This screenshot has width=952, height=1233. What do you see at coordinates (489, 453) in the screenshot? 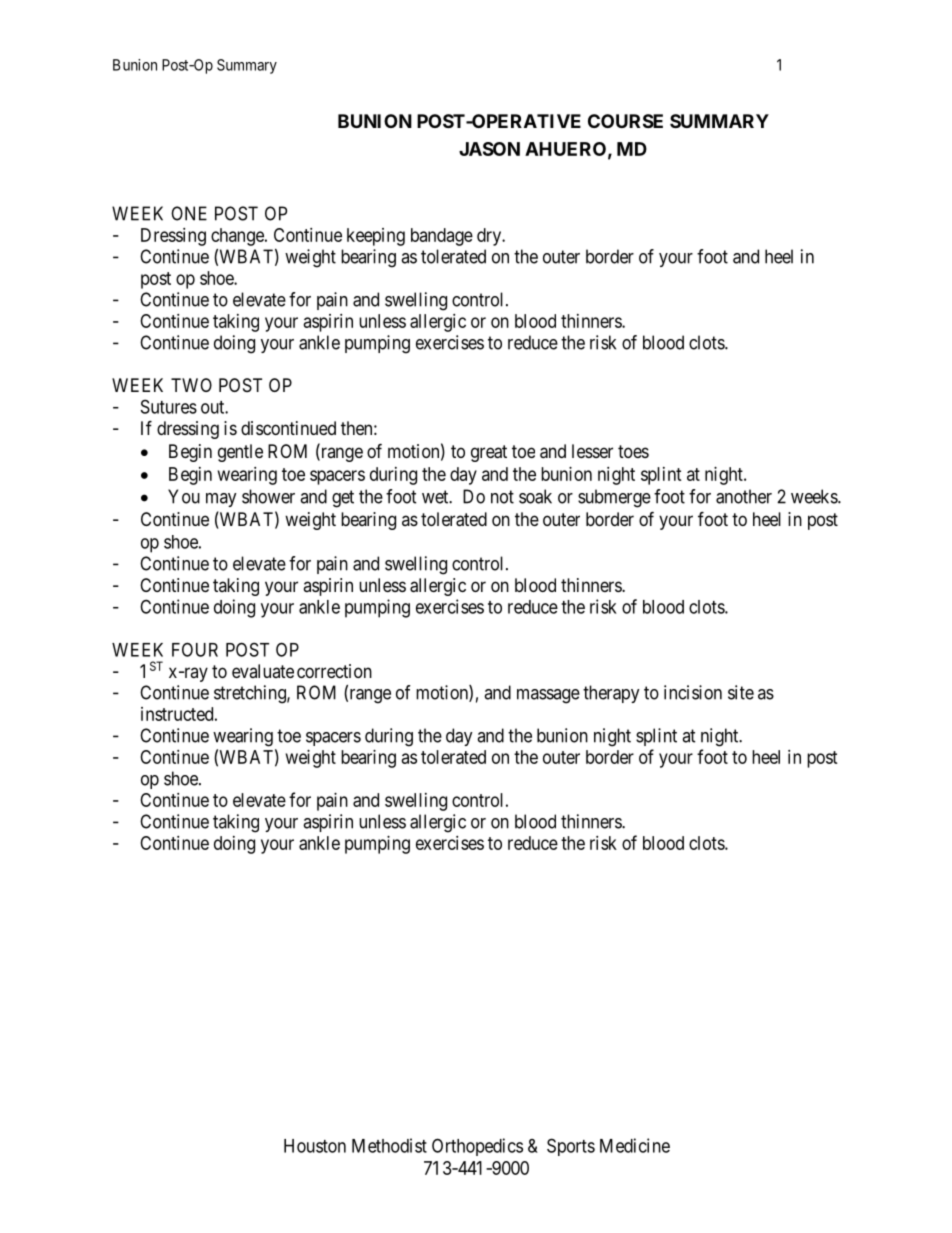
I see `great` at bounding box center [489, 453].
